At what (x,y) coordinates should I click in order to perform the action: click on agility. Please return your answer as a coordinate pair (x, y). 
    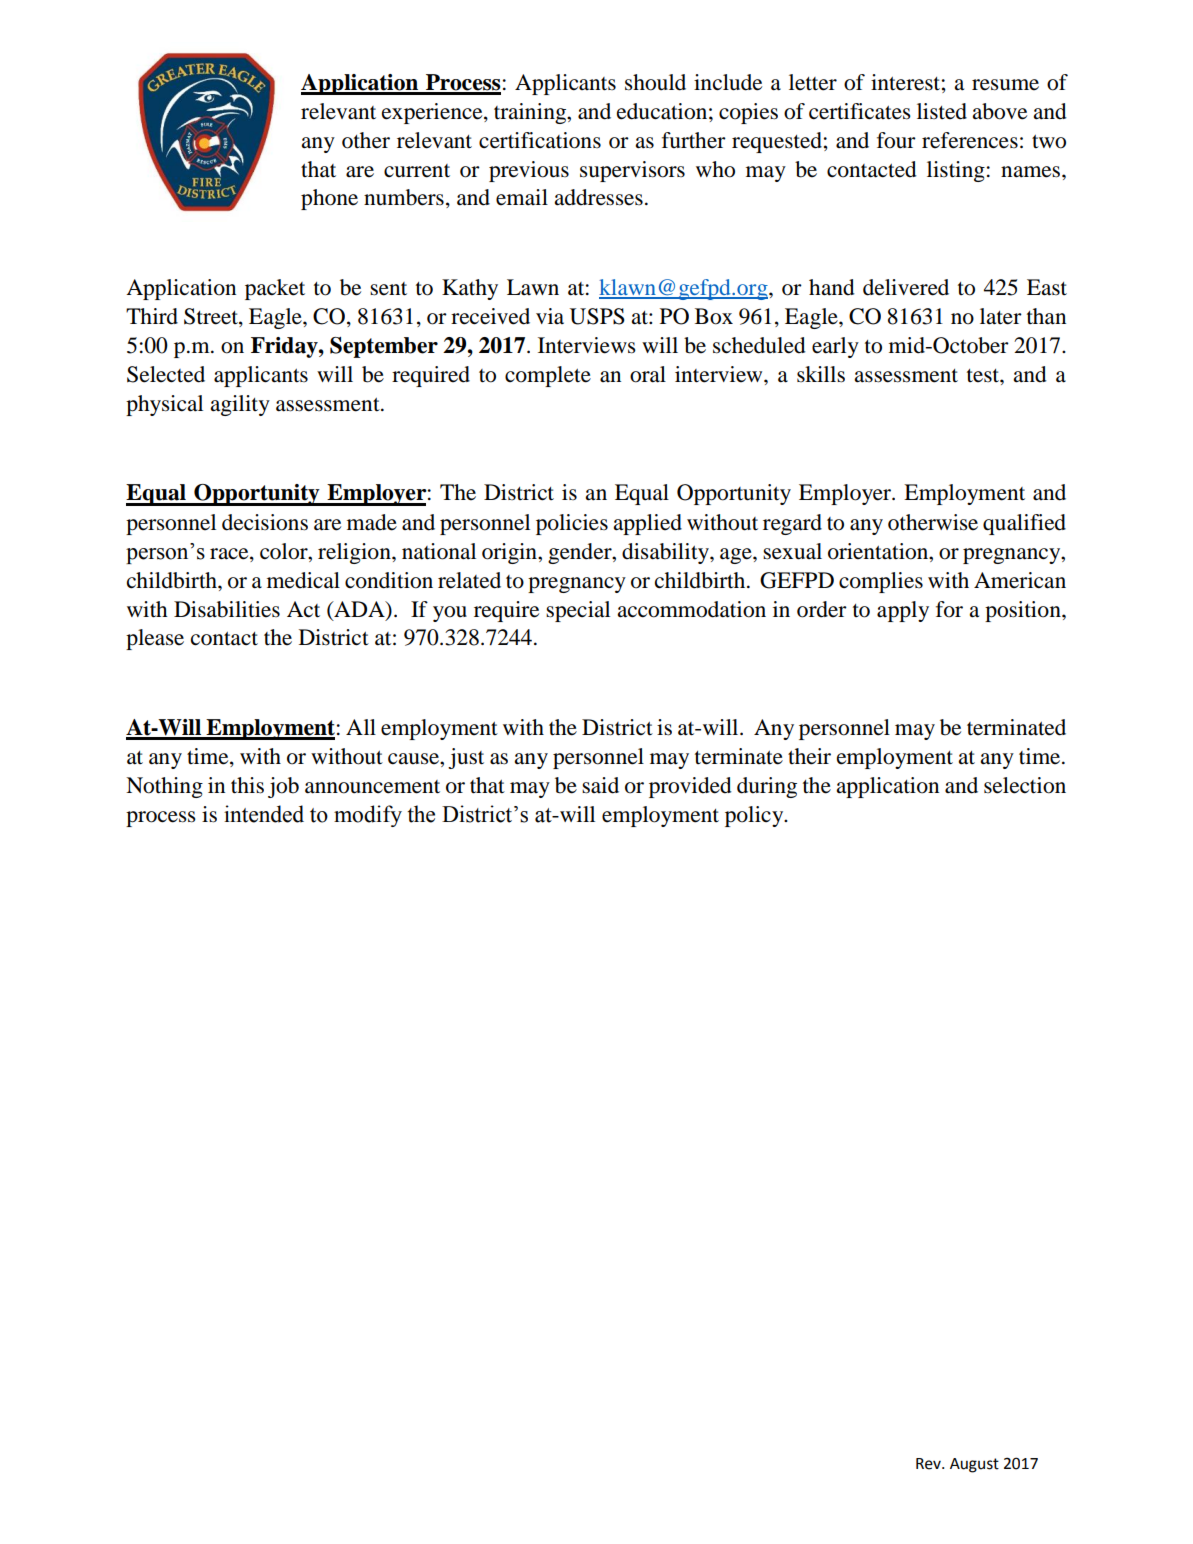
    Looking at the image, I should click on (240, 405).
